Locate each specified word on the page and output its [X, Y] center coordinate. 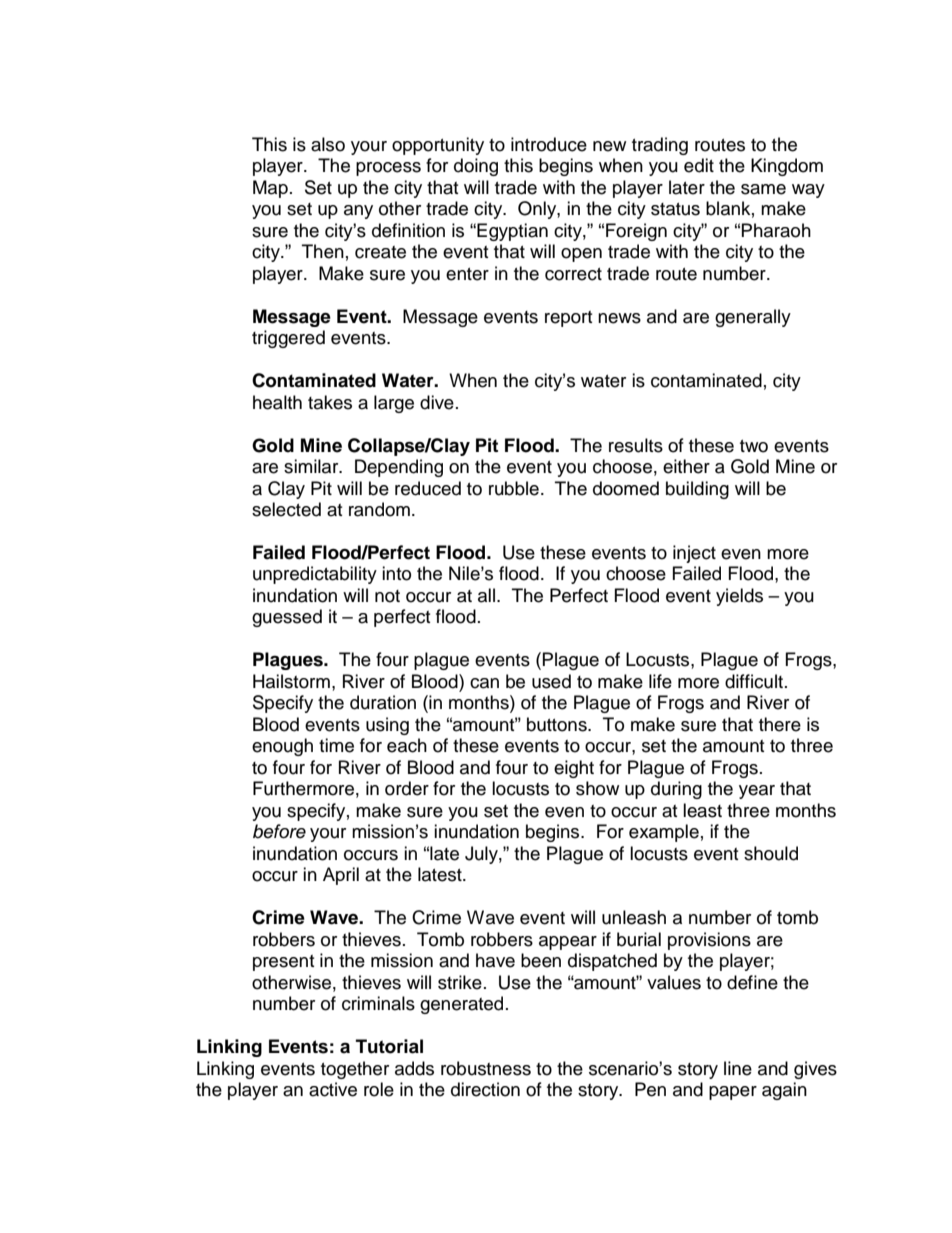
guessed [287, 618]
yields [739, 597]
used [551, 681]
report [568, 319]
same [763, 189]
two [754, 446]
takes [330, 402]
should [771, 853]
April [341, 876]
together [355, 1070]
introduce [549, 144]
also [328, 144]
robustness [486, 1068]
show [597, 788]
